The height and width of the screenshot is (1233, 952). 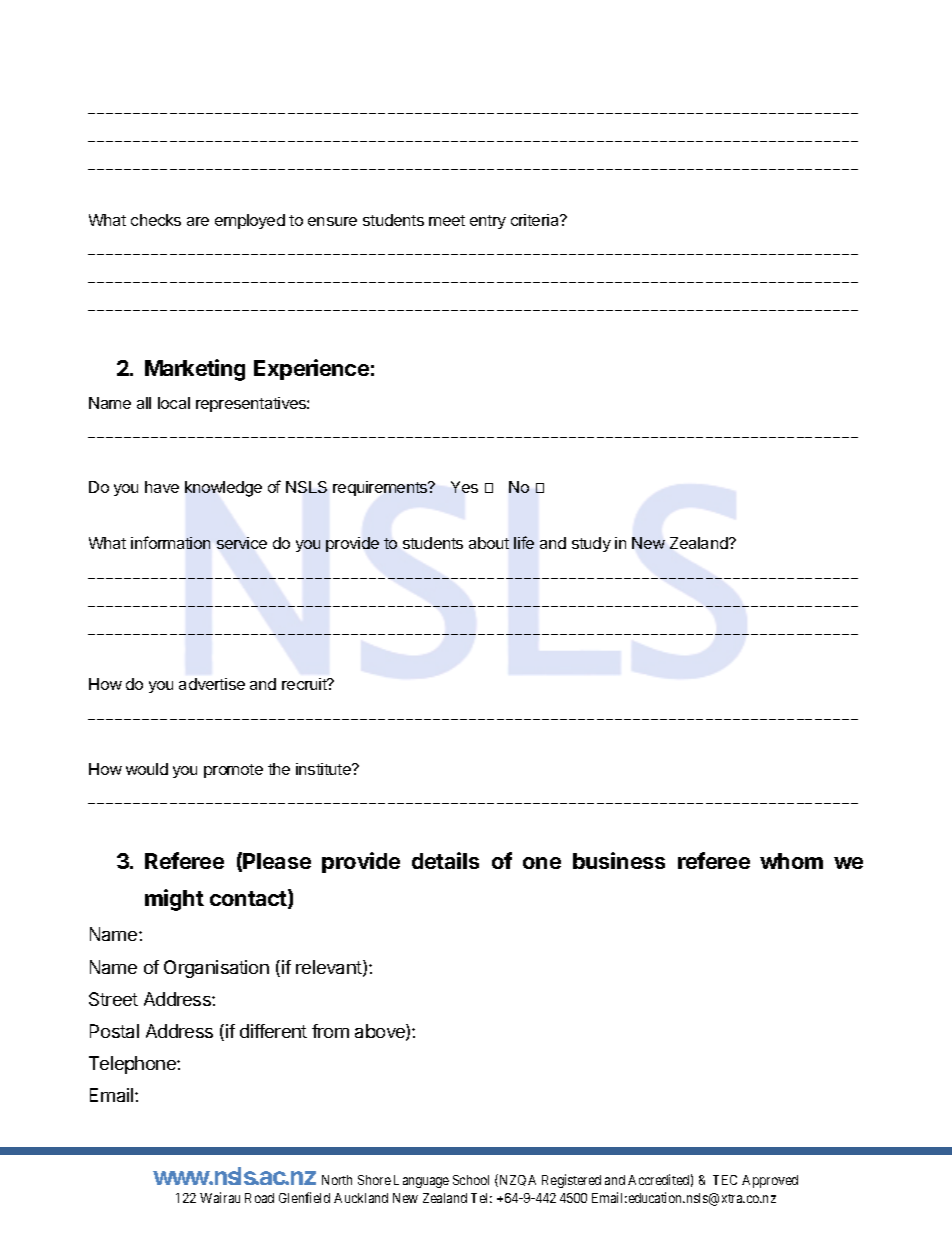 What do you see at coordinates (536, 220) in the screenshot?
I see `criteria` at bounding box center [536, 220].
